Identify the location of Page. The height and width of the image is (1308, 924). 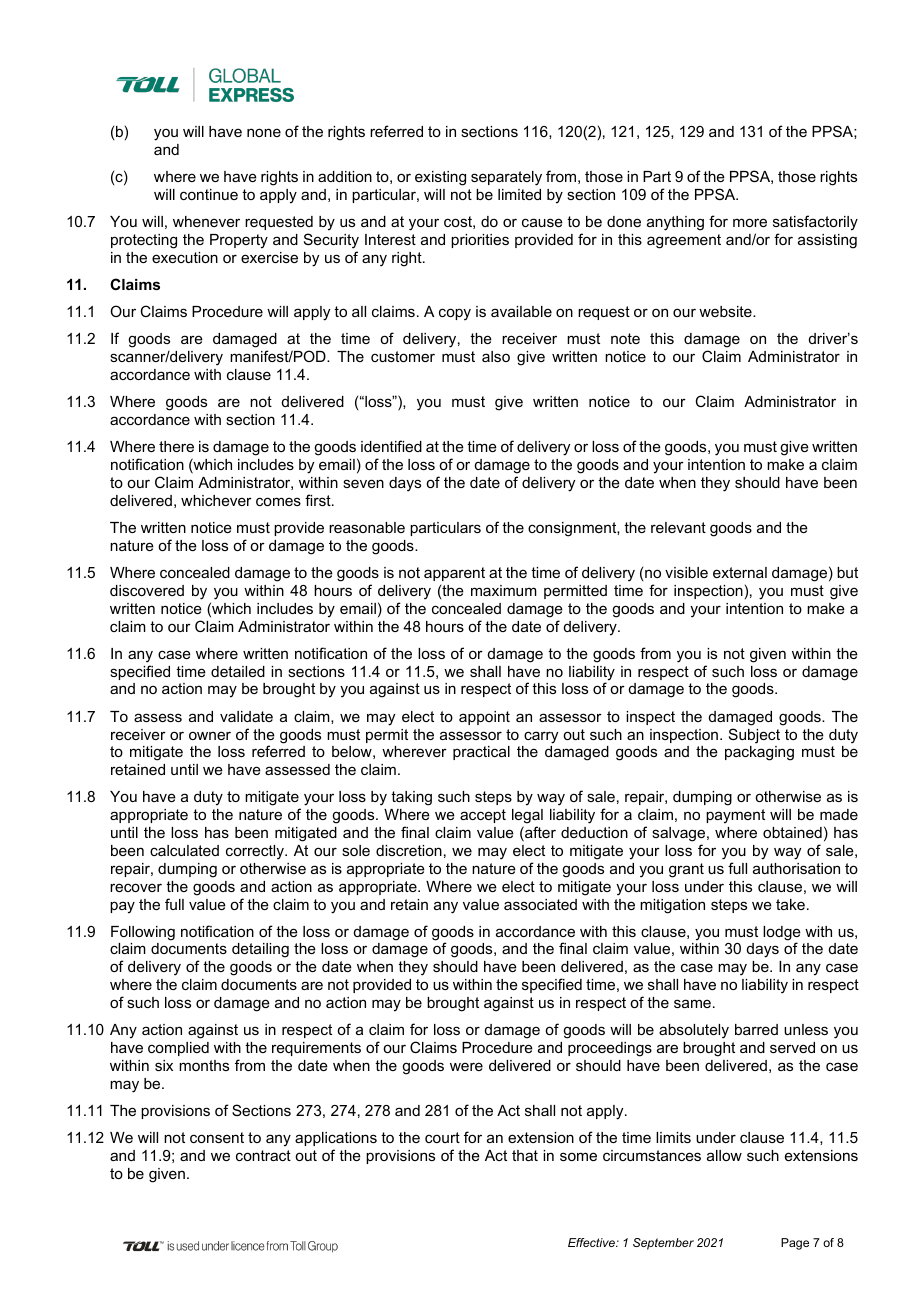
(795, 1244).
